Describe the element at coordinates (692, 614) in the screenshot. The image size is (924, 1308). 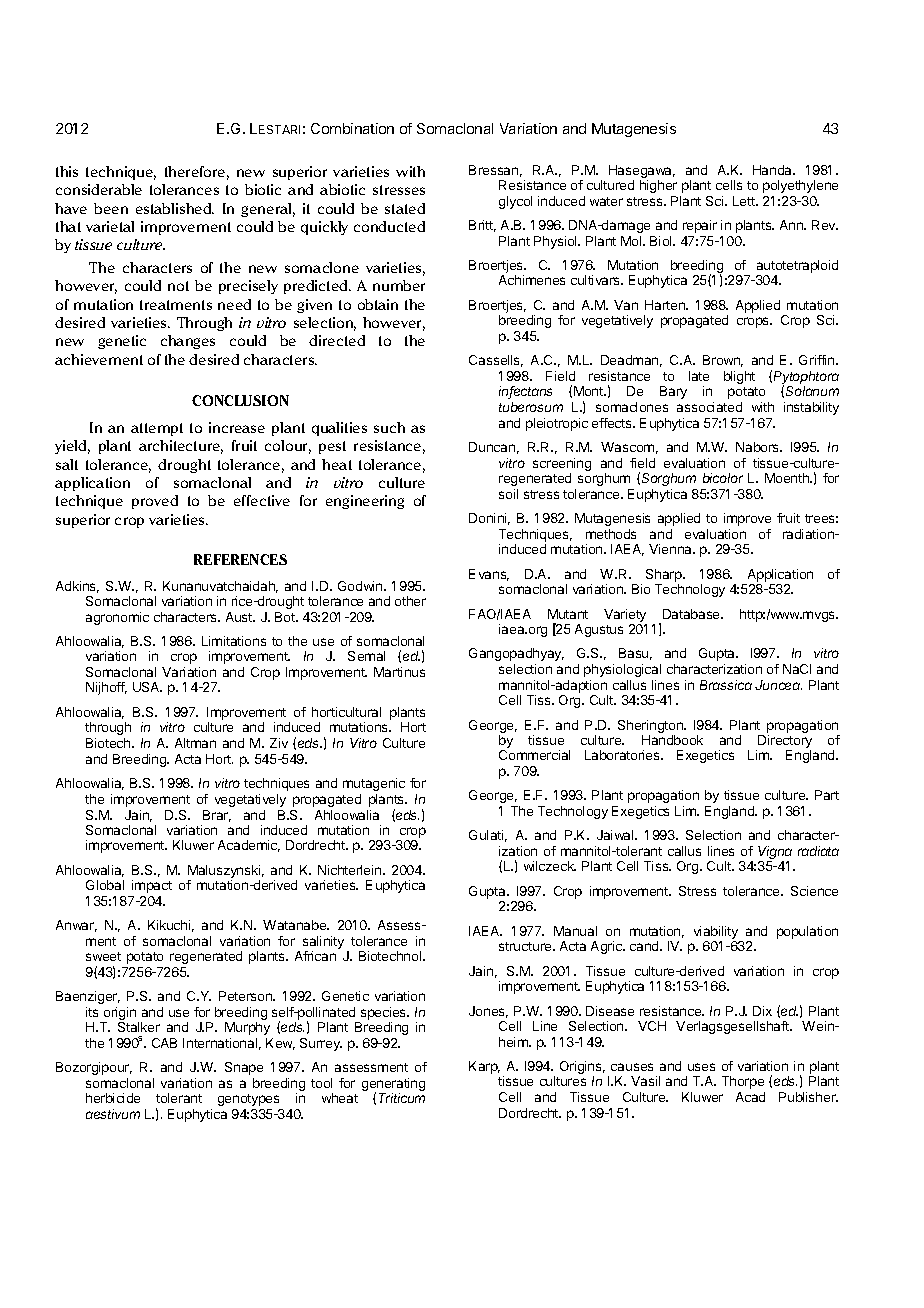
I see `Database` at that location.
